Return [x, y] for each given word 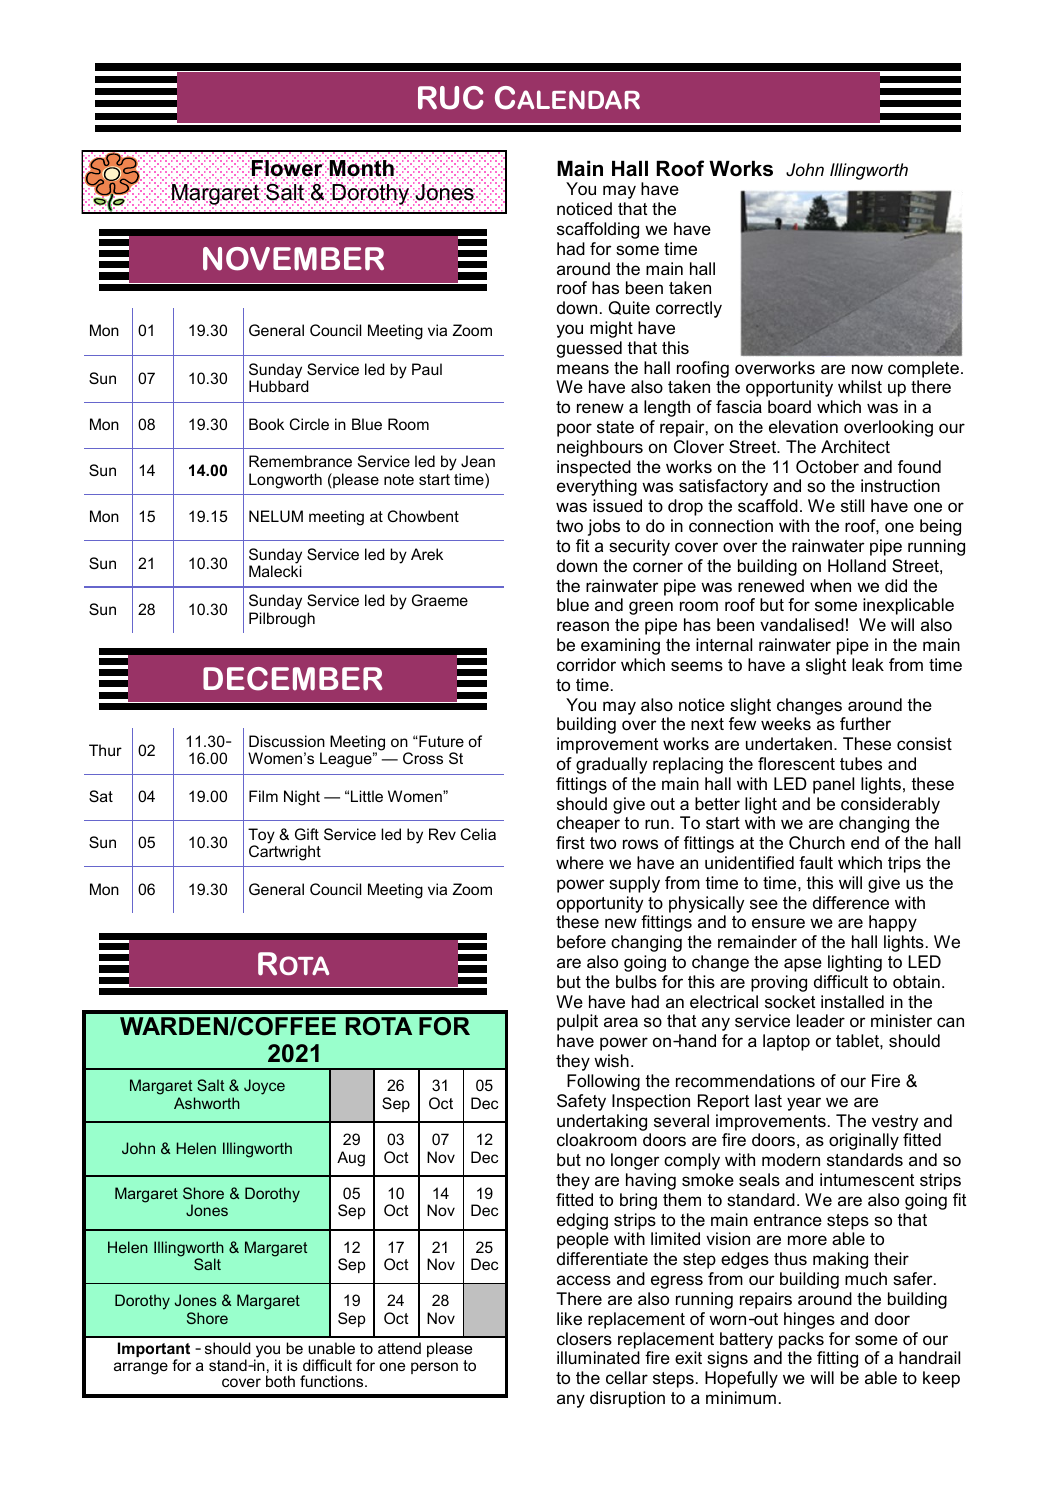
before [581, 942]
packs [801, 1340]
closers [584, 1339]
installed [852, 1001]
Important [154, 1351]
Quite [629, 308]
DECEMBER [293, 679]
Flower [287, 168]
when [830, 586]
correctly [689, 309]
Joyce [264, 1087]
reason [583, 626]
